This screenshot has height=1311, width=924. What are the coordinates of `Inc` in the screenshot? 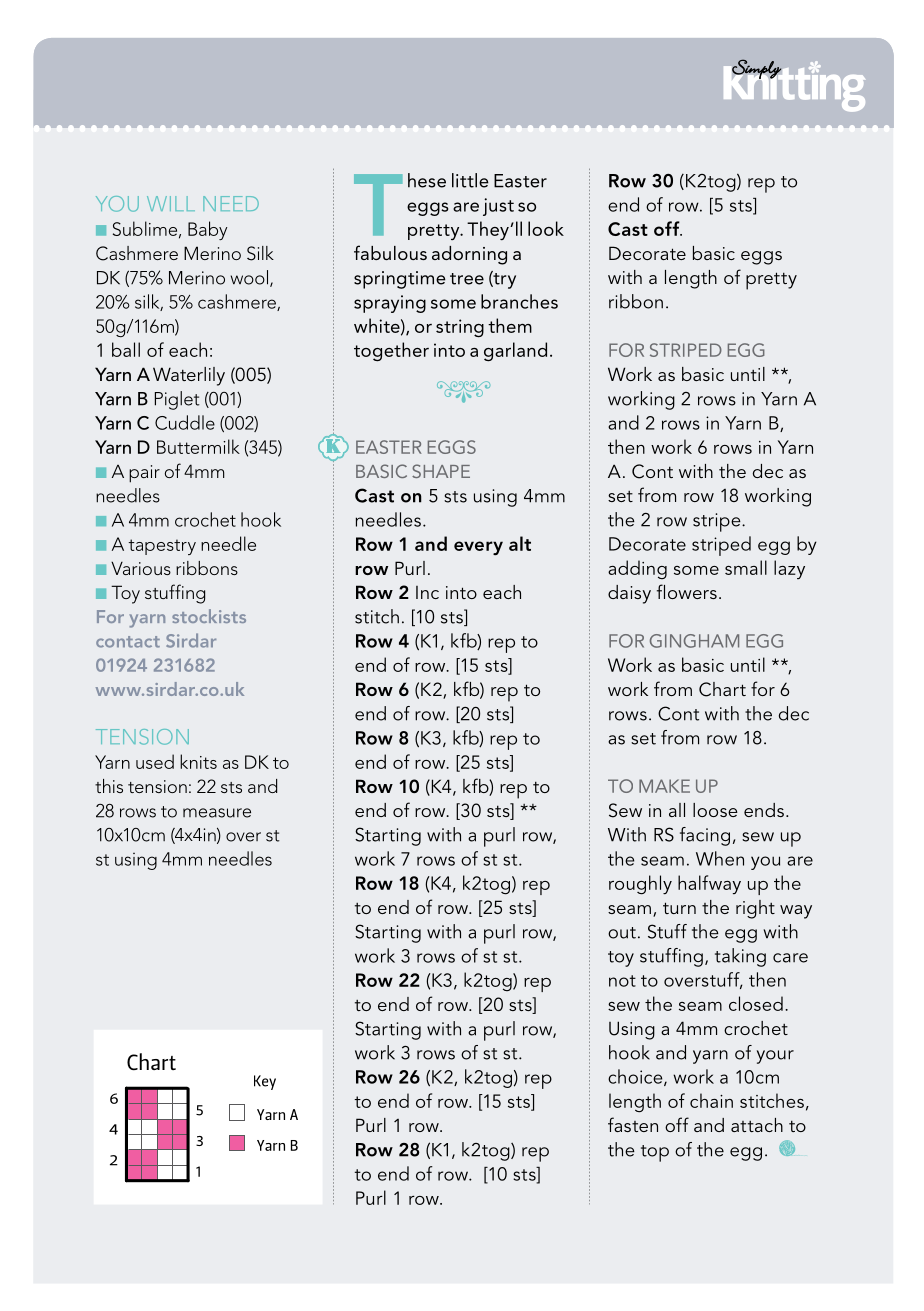 It's located at (427, 592).
